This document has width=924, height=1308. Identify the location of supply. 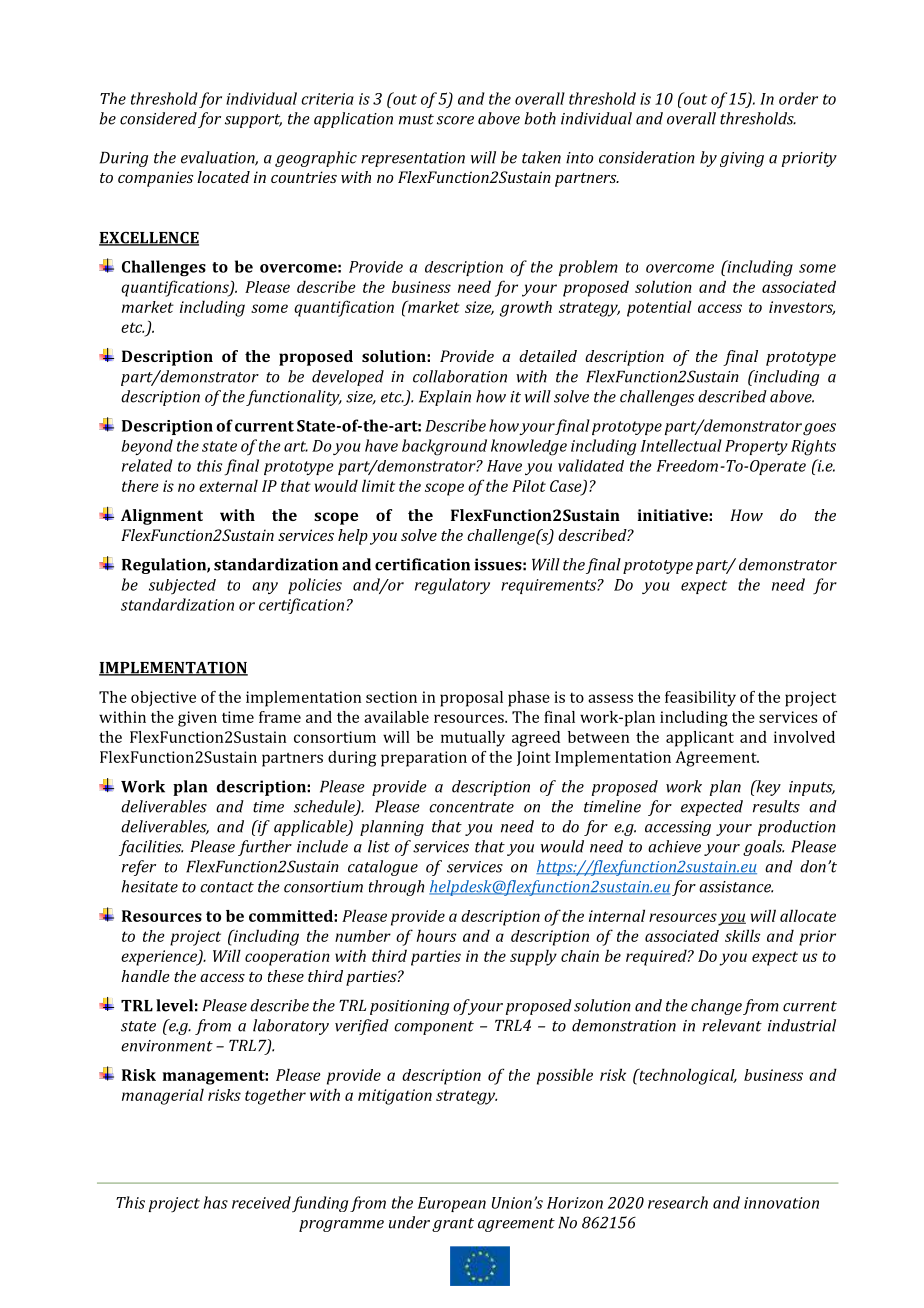
(533, 957).
